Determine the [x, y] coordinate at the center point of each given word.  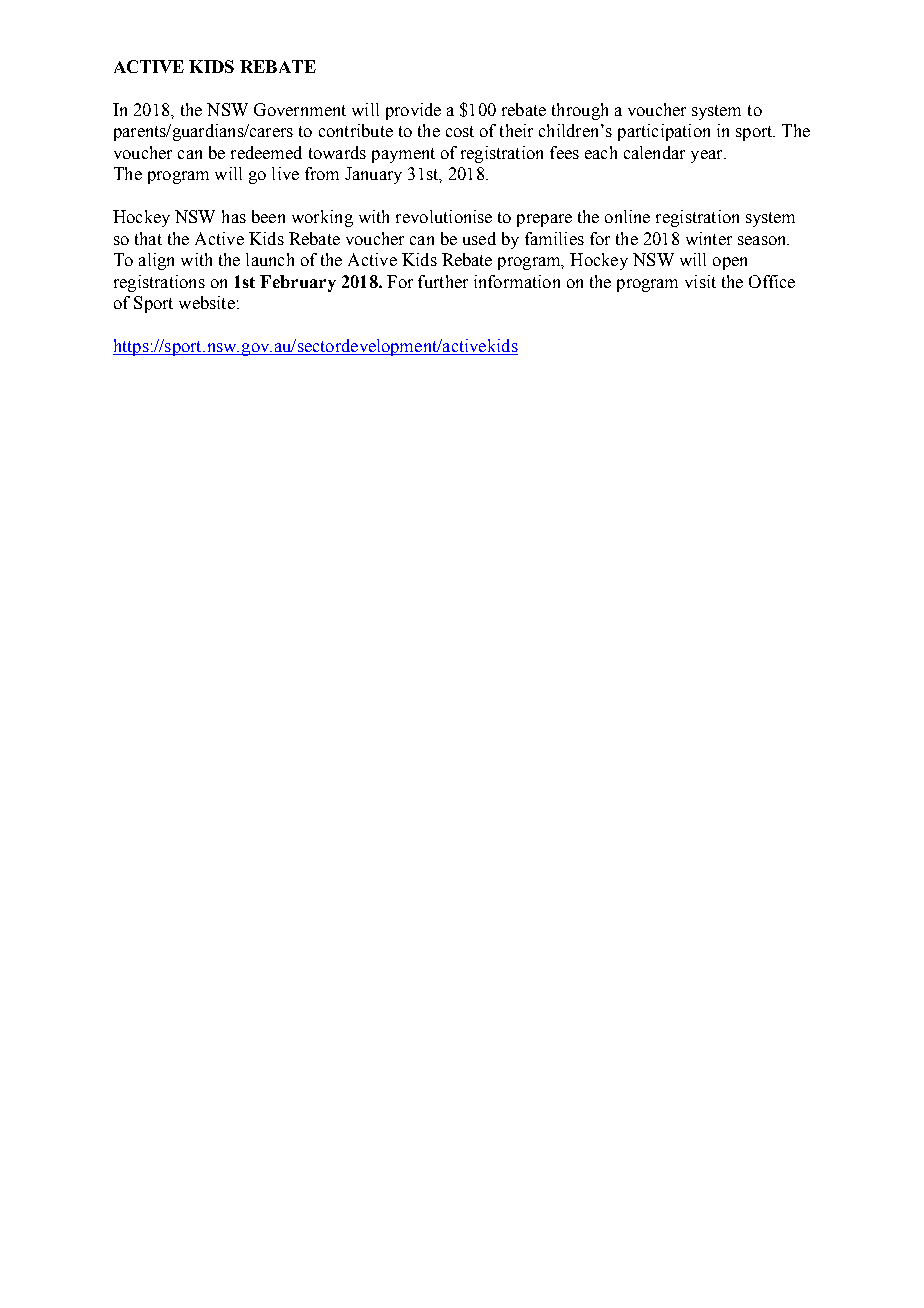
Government [300, 109]
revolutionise [444, 216]
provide [413, 111]
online [627, 216]
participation [664, 132]
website [207, 302]
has [234, 216]
